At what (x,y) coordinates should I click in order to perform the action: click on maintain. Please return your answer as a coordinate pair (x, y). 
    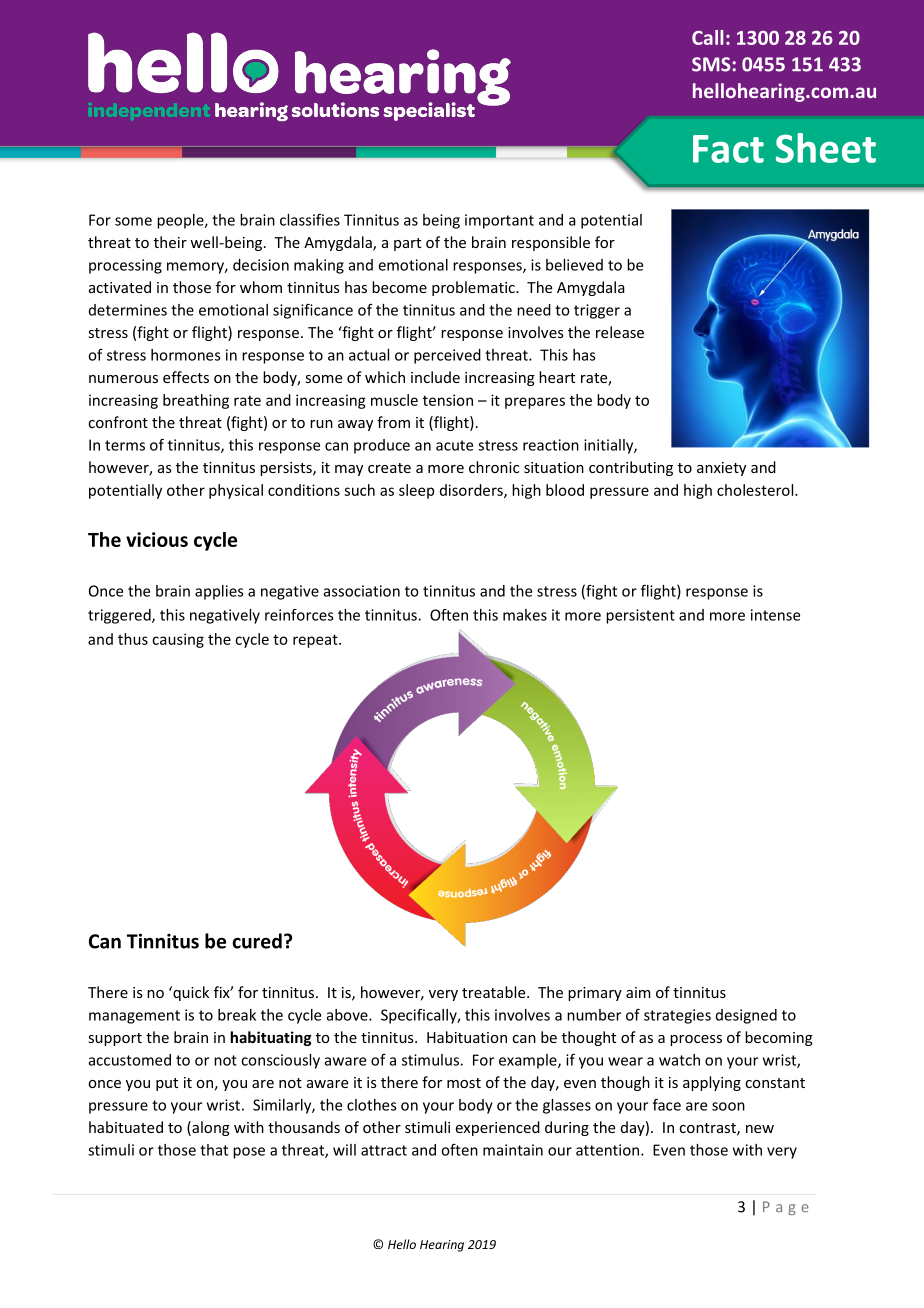
    Looking at the image, I should click on (513, 1150).
